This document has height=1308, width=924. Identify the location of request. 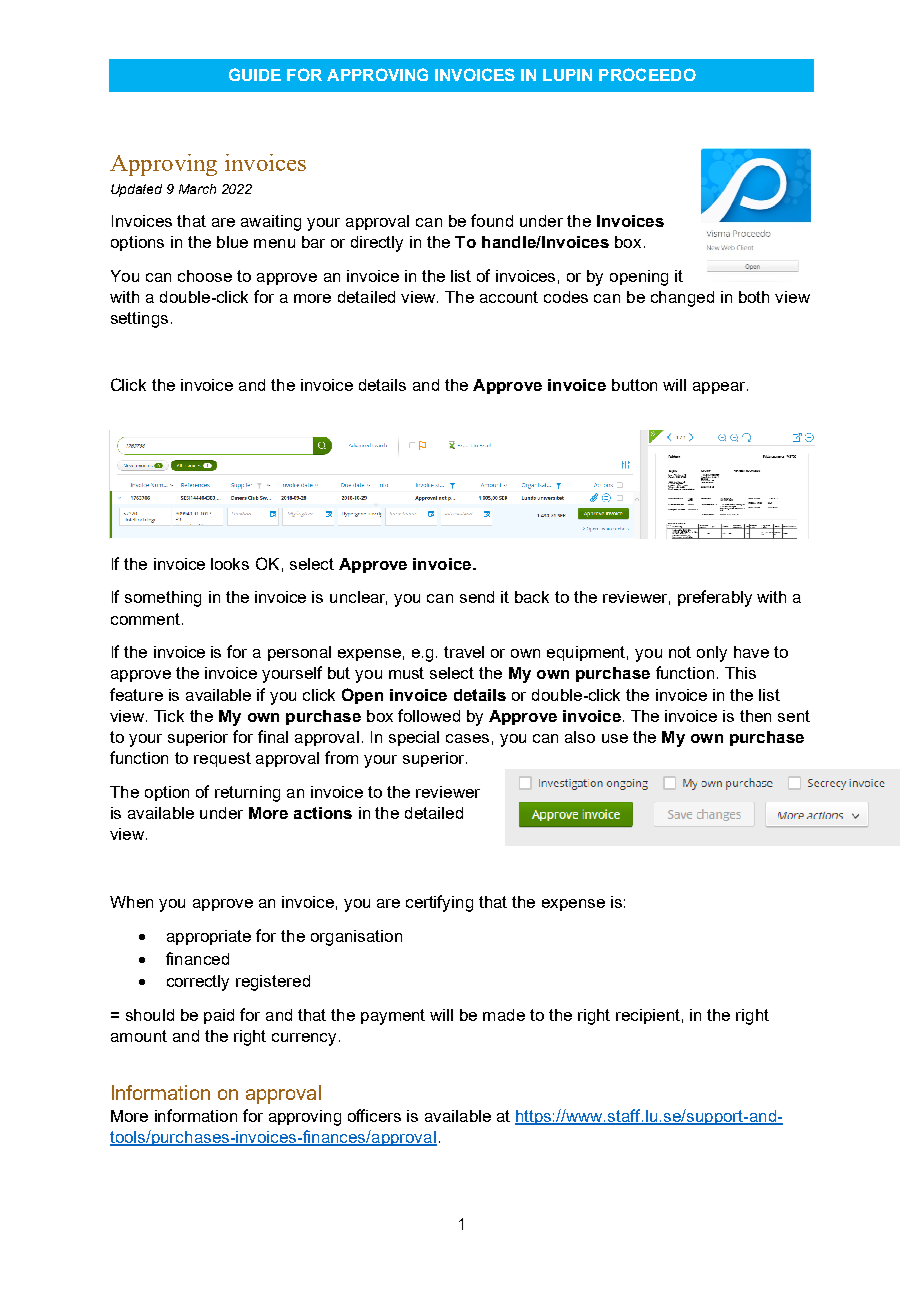
(222, 759).
